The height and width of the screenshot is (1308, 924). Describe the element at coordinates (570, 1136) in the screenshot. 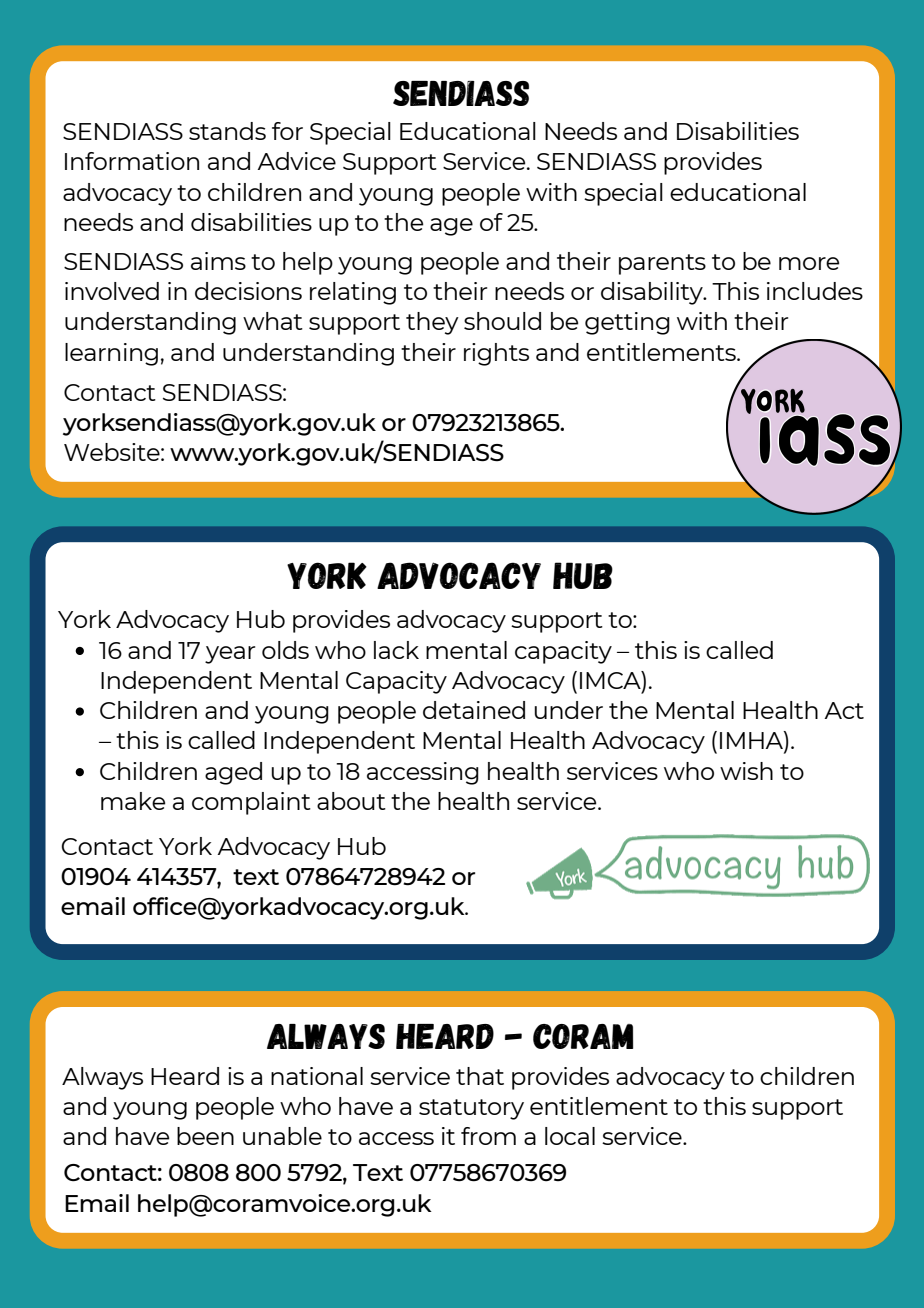

I see `local` at that location.
